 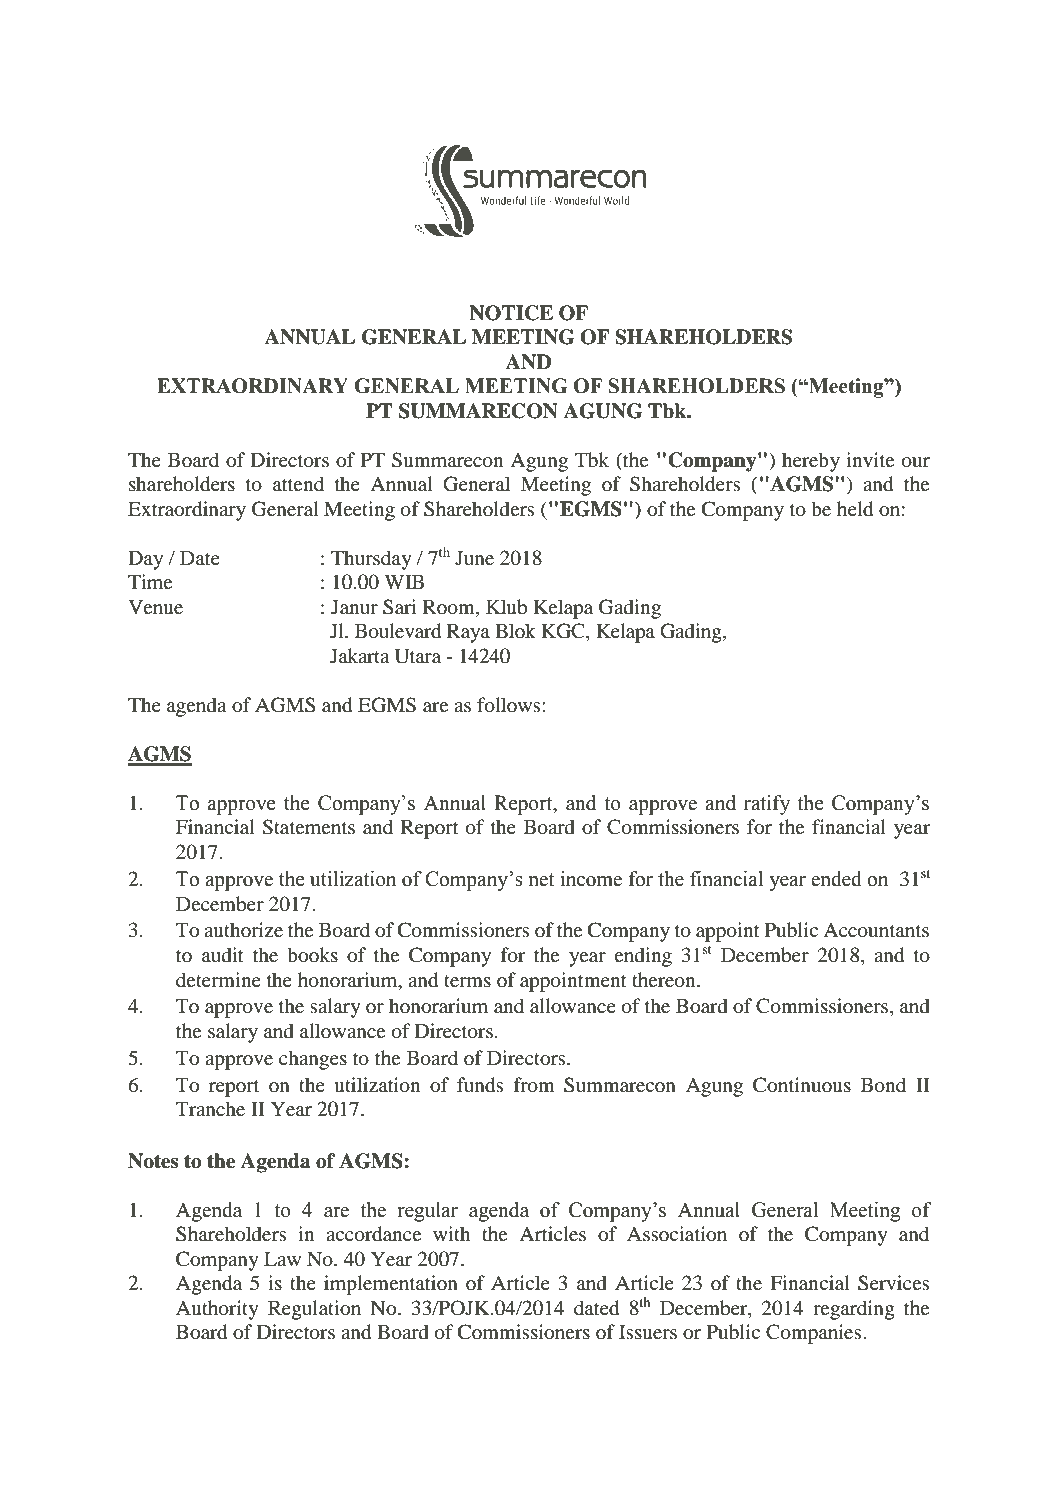 What do you see at coordinates (515, 630) in the image?
I see `Blok` at bounding box center [515, 630].
